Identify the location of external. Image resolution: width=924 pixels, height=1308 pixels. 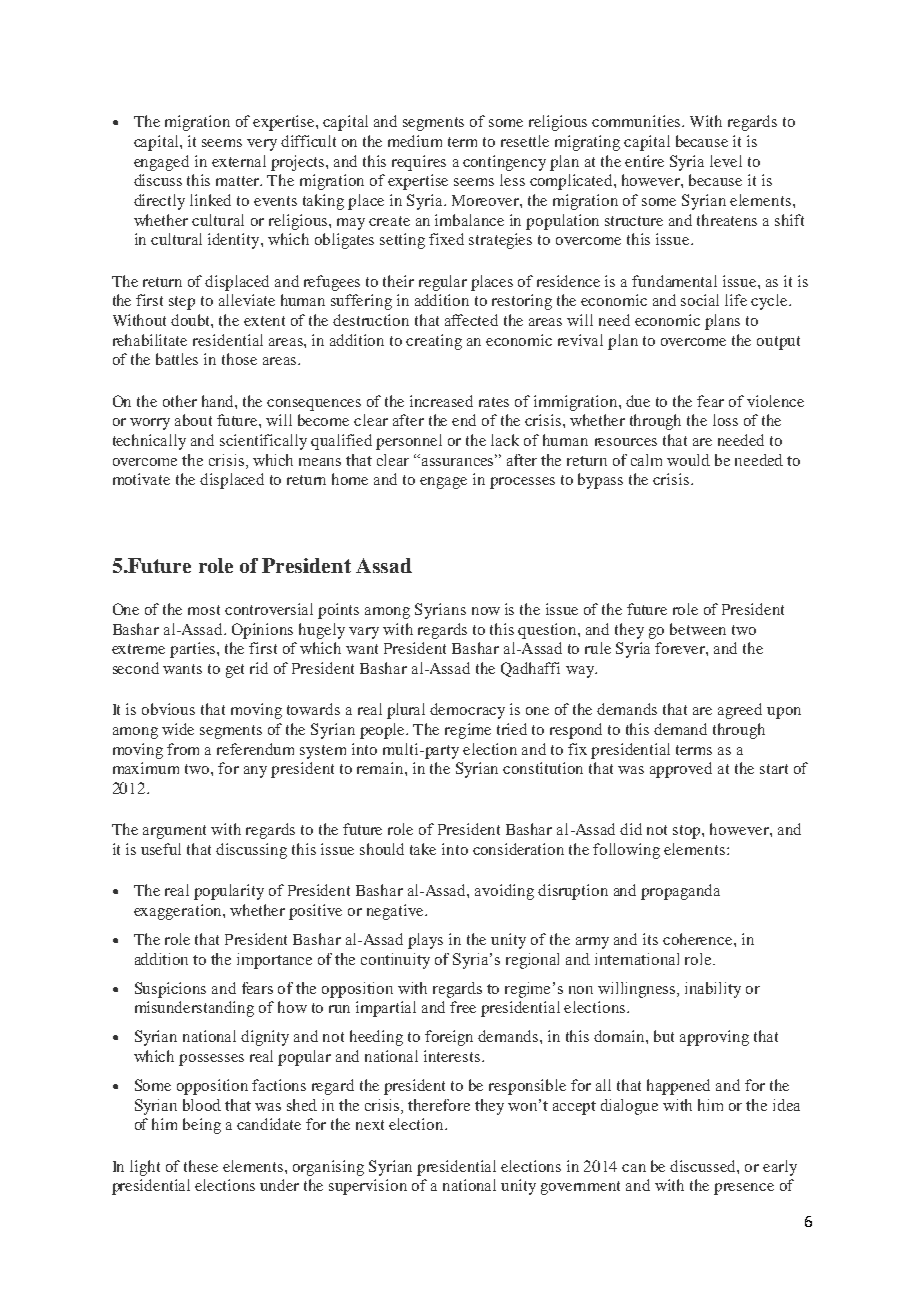
(239, 161).
